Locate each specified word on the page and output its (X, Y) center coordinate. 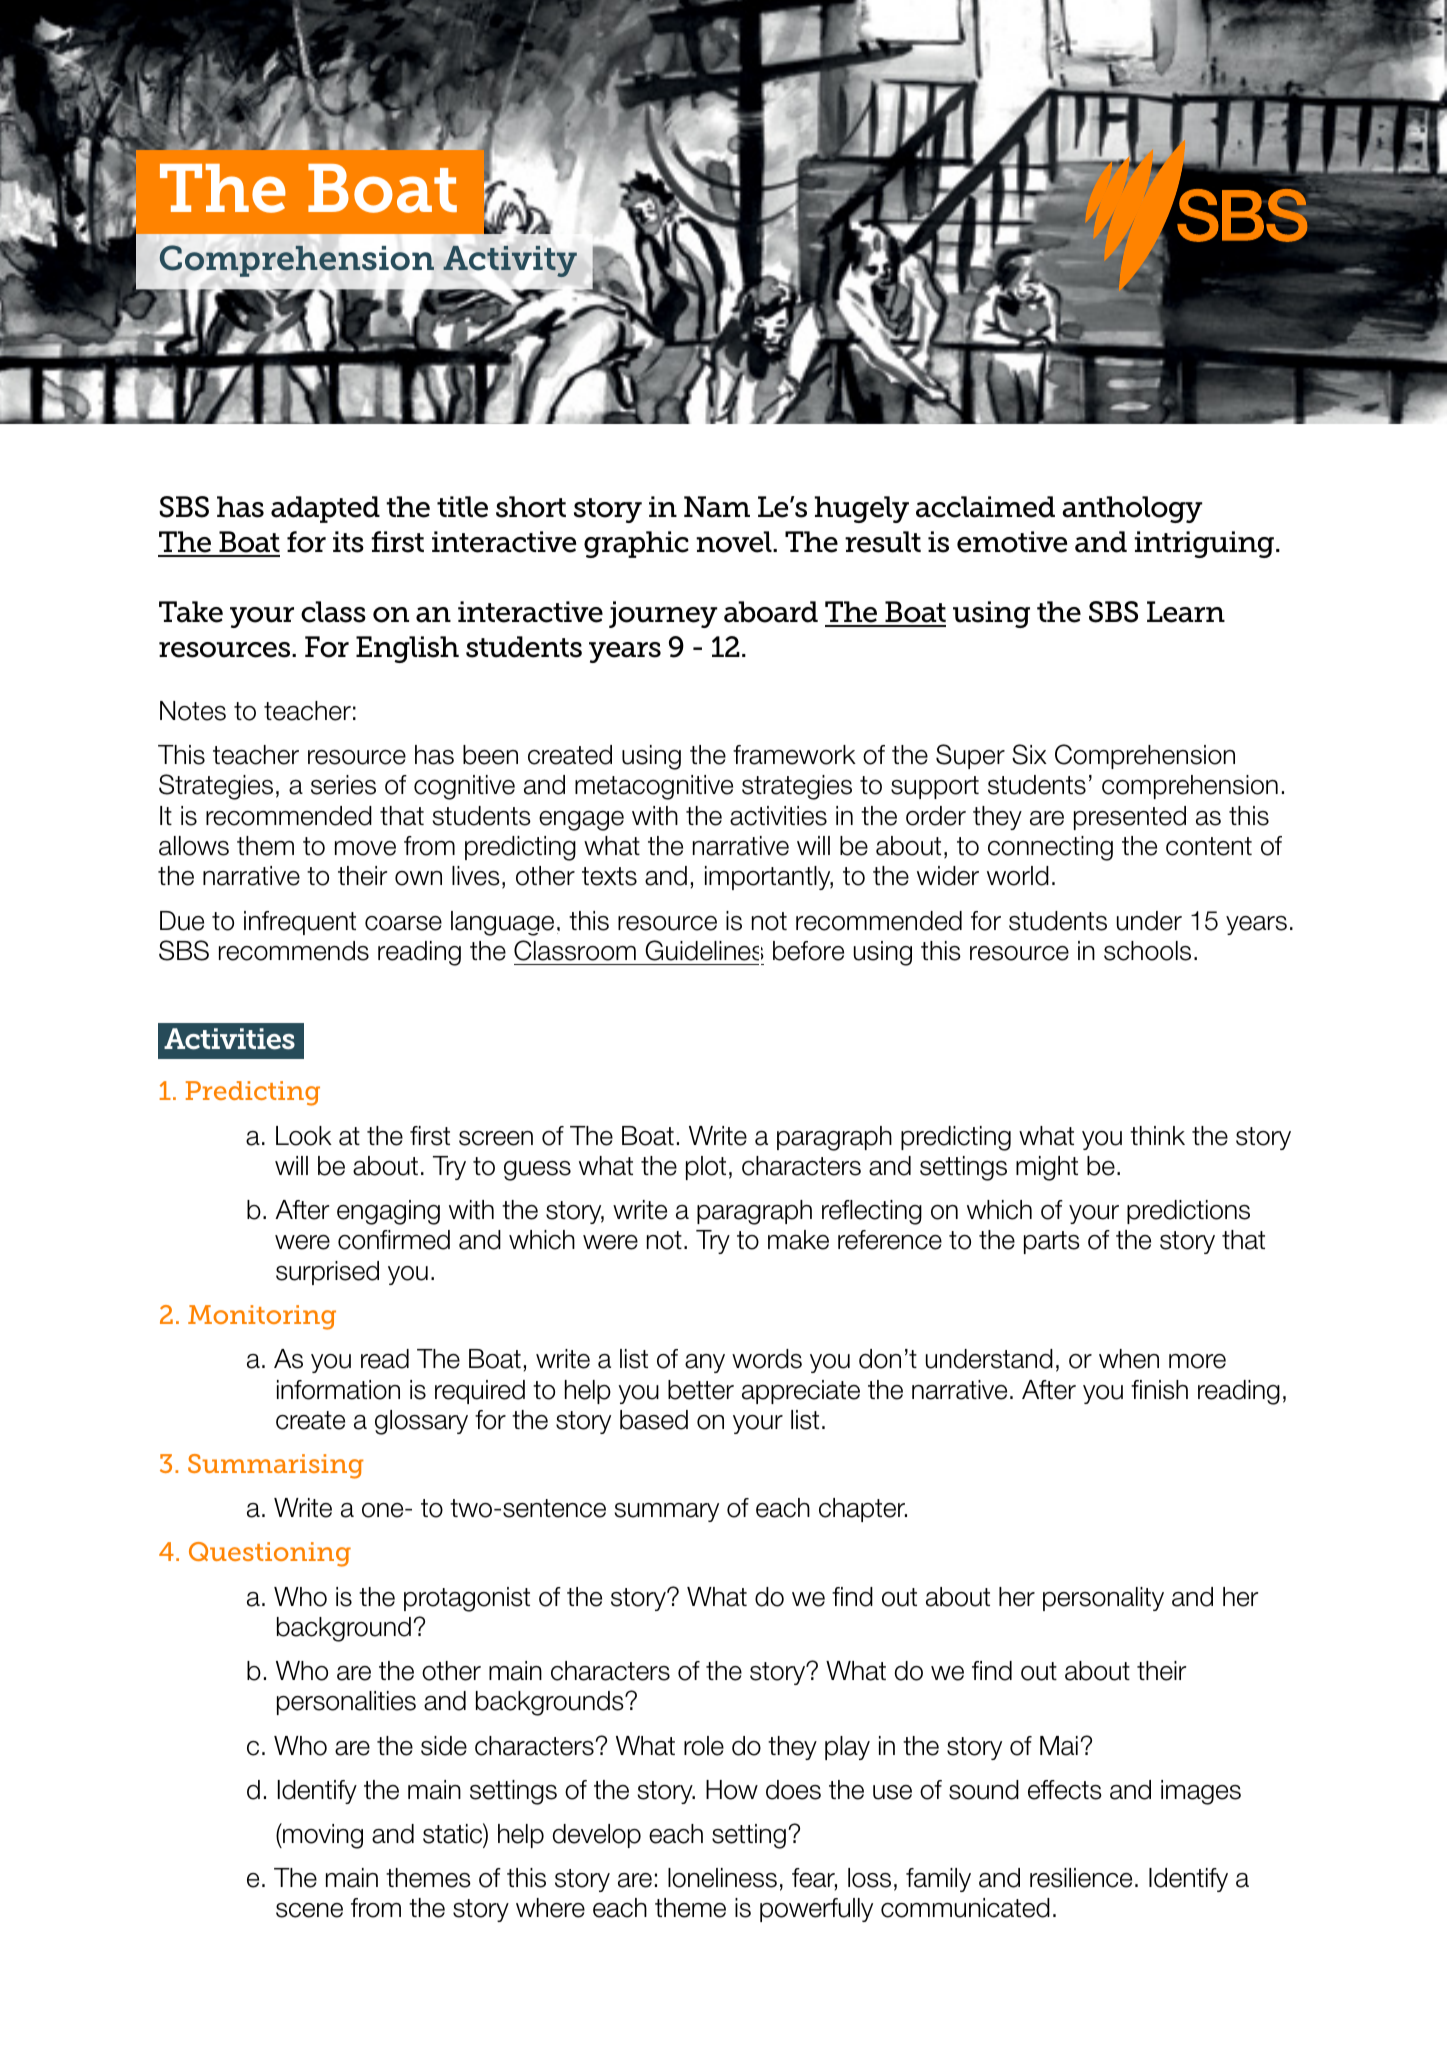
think (1157, 1135)
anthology (1132, 509)
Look (304, 1136)
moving (322, 1836)
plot (706, 1168)
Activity (510, 261)
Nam (717, 507)
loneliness (722, 1878)
